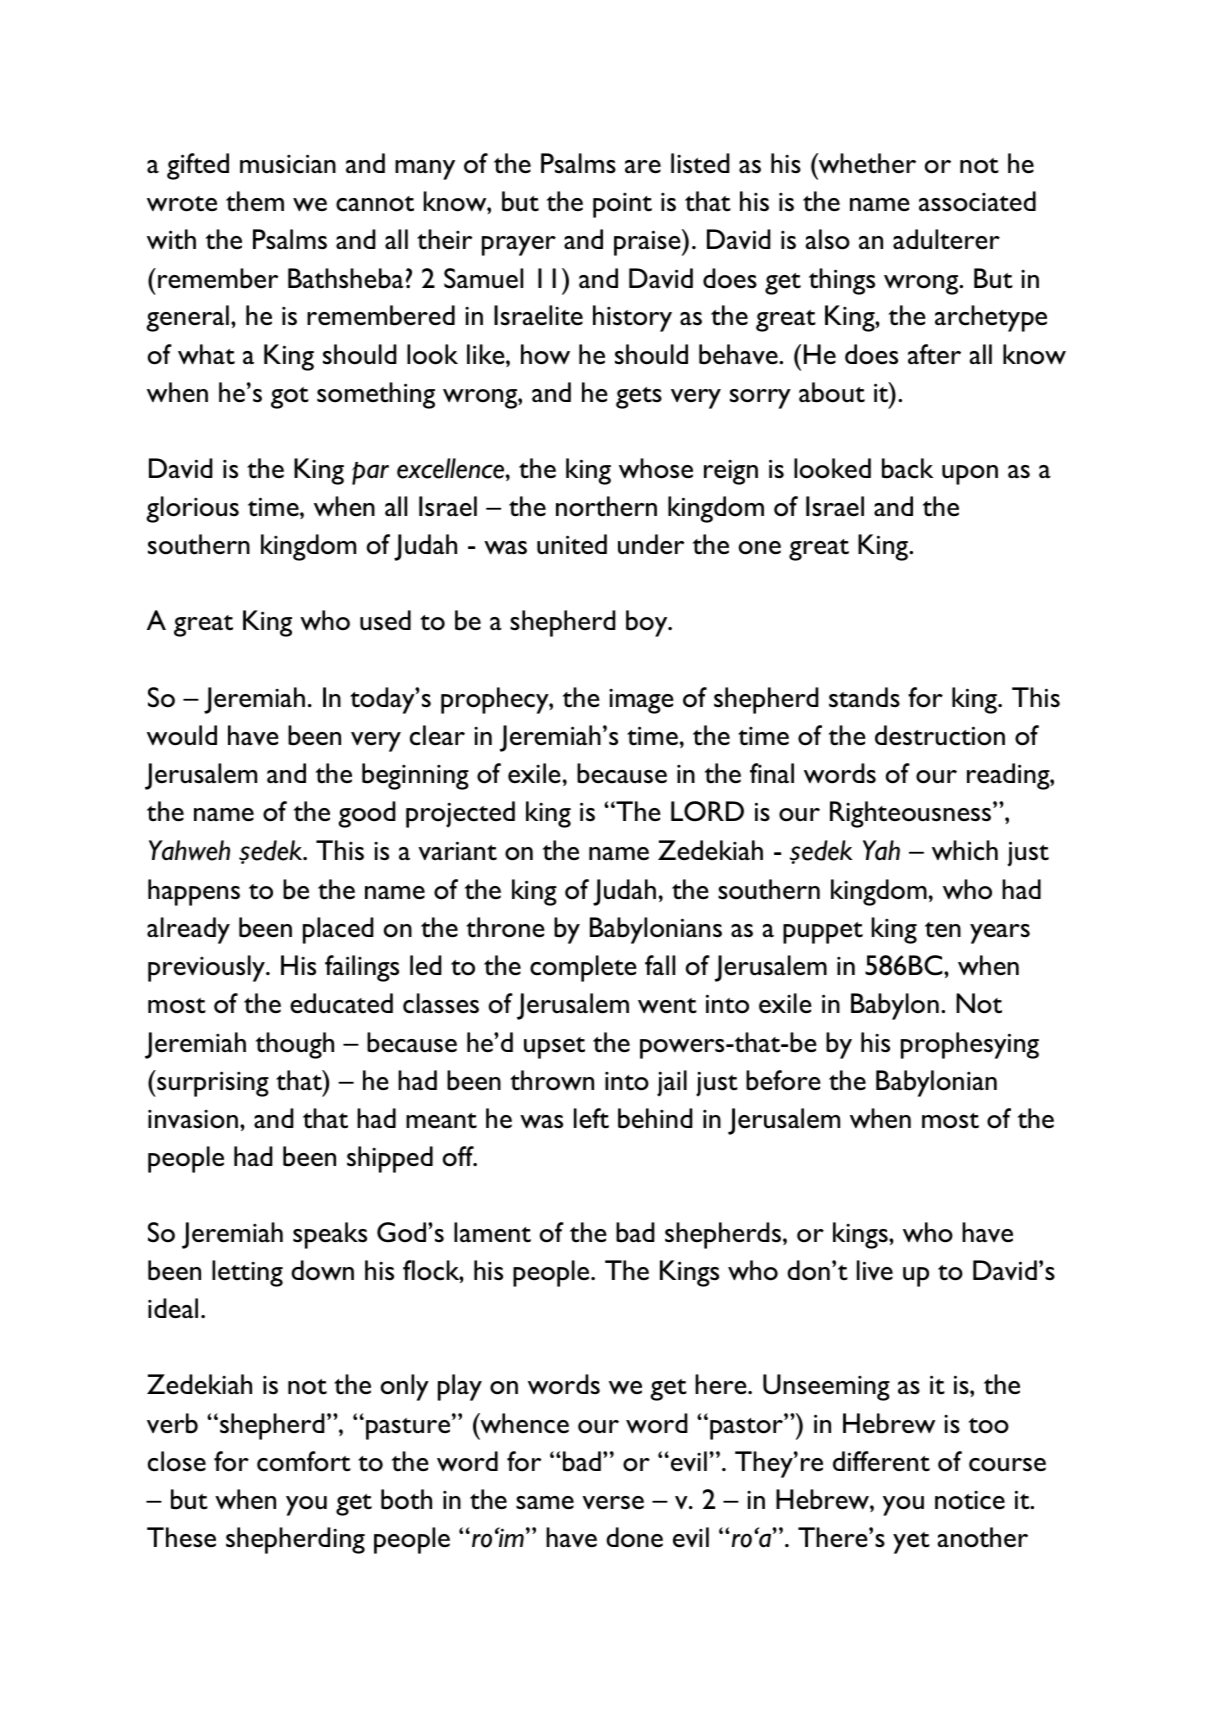 Image resolution: width=1215 pixels, height=1718 pixels. Describe the element at coordinates (247, 1273) in the image. I see `letting` at that location.
